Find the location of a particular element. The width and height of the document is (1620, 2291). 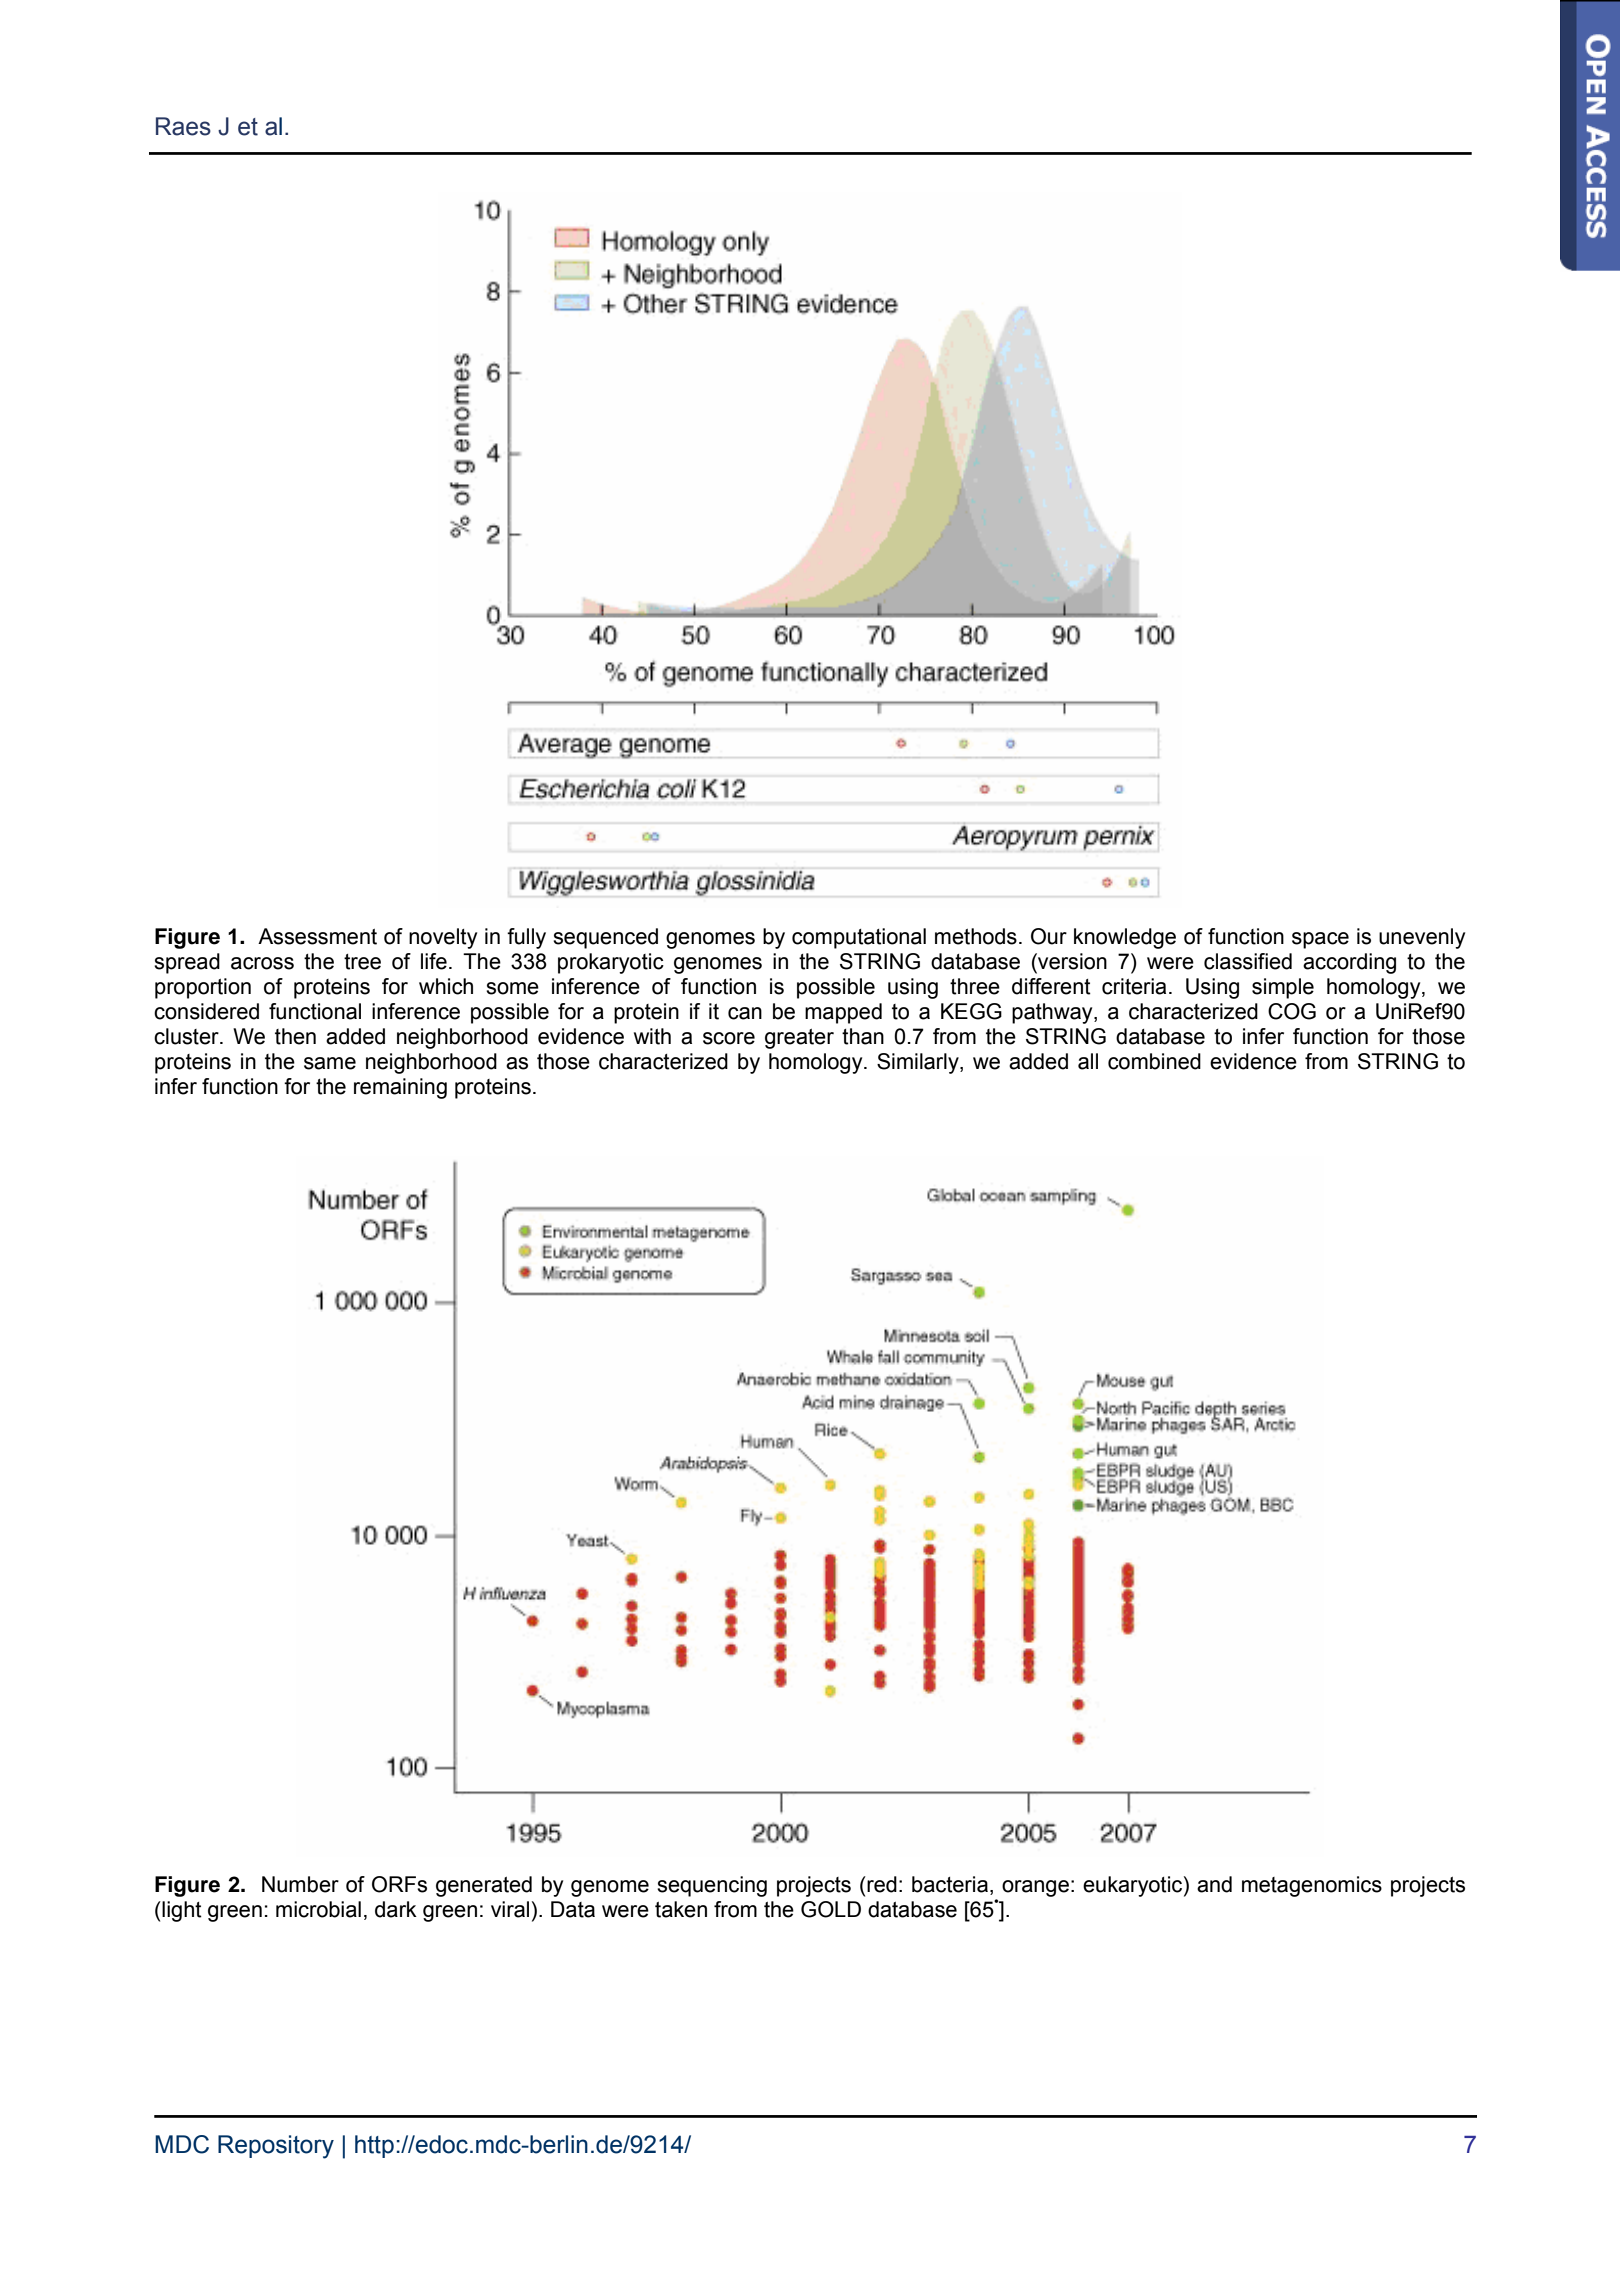

computational is located at coordinates (859, 938).
